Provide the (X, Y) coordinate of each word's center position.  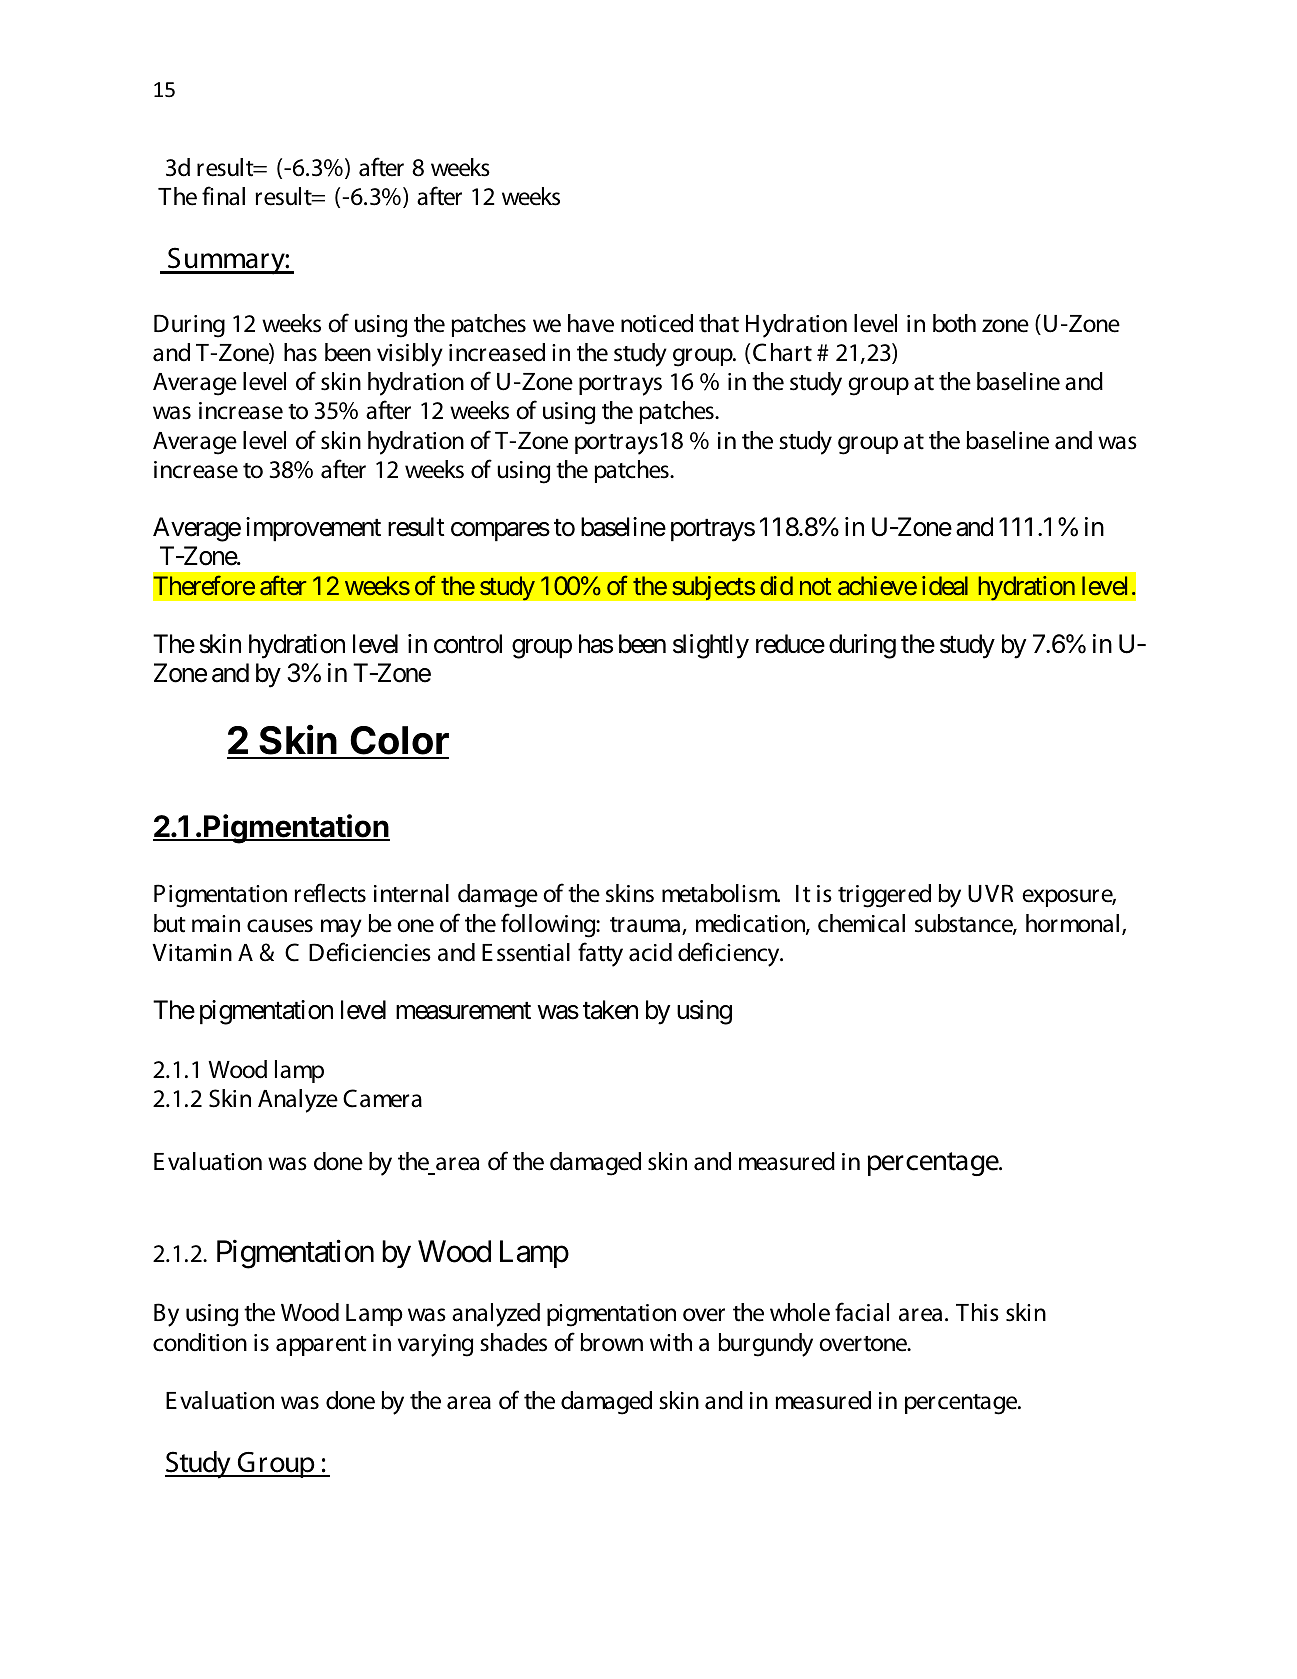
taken (610, 1010)
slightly (711, 646)
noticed (657, 323)
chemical (861, 923)
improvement (313, 529)
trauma (646, 926)
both (954, 323)
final (223, 196)
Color (399, 742)
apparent (321, 1346)
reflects (330, 893)
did (776, 585)
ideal (945, 585)
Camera (382, 1098)
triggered (884, 896)
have (591, 323)
